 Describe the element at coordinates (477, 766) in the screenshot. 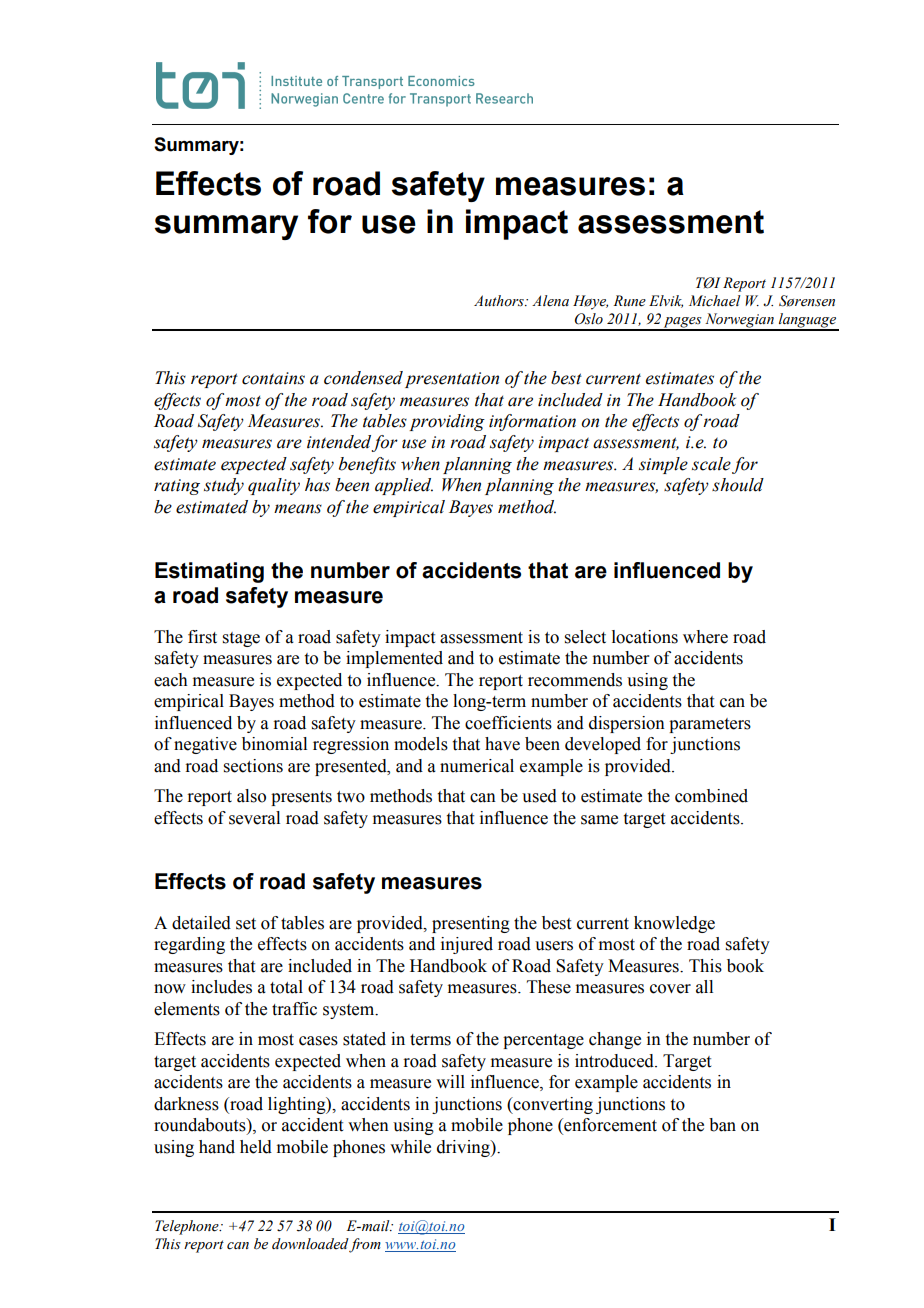

I see `numerical` at that location.
